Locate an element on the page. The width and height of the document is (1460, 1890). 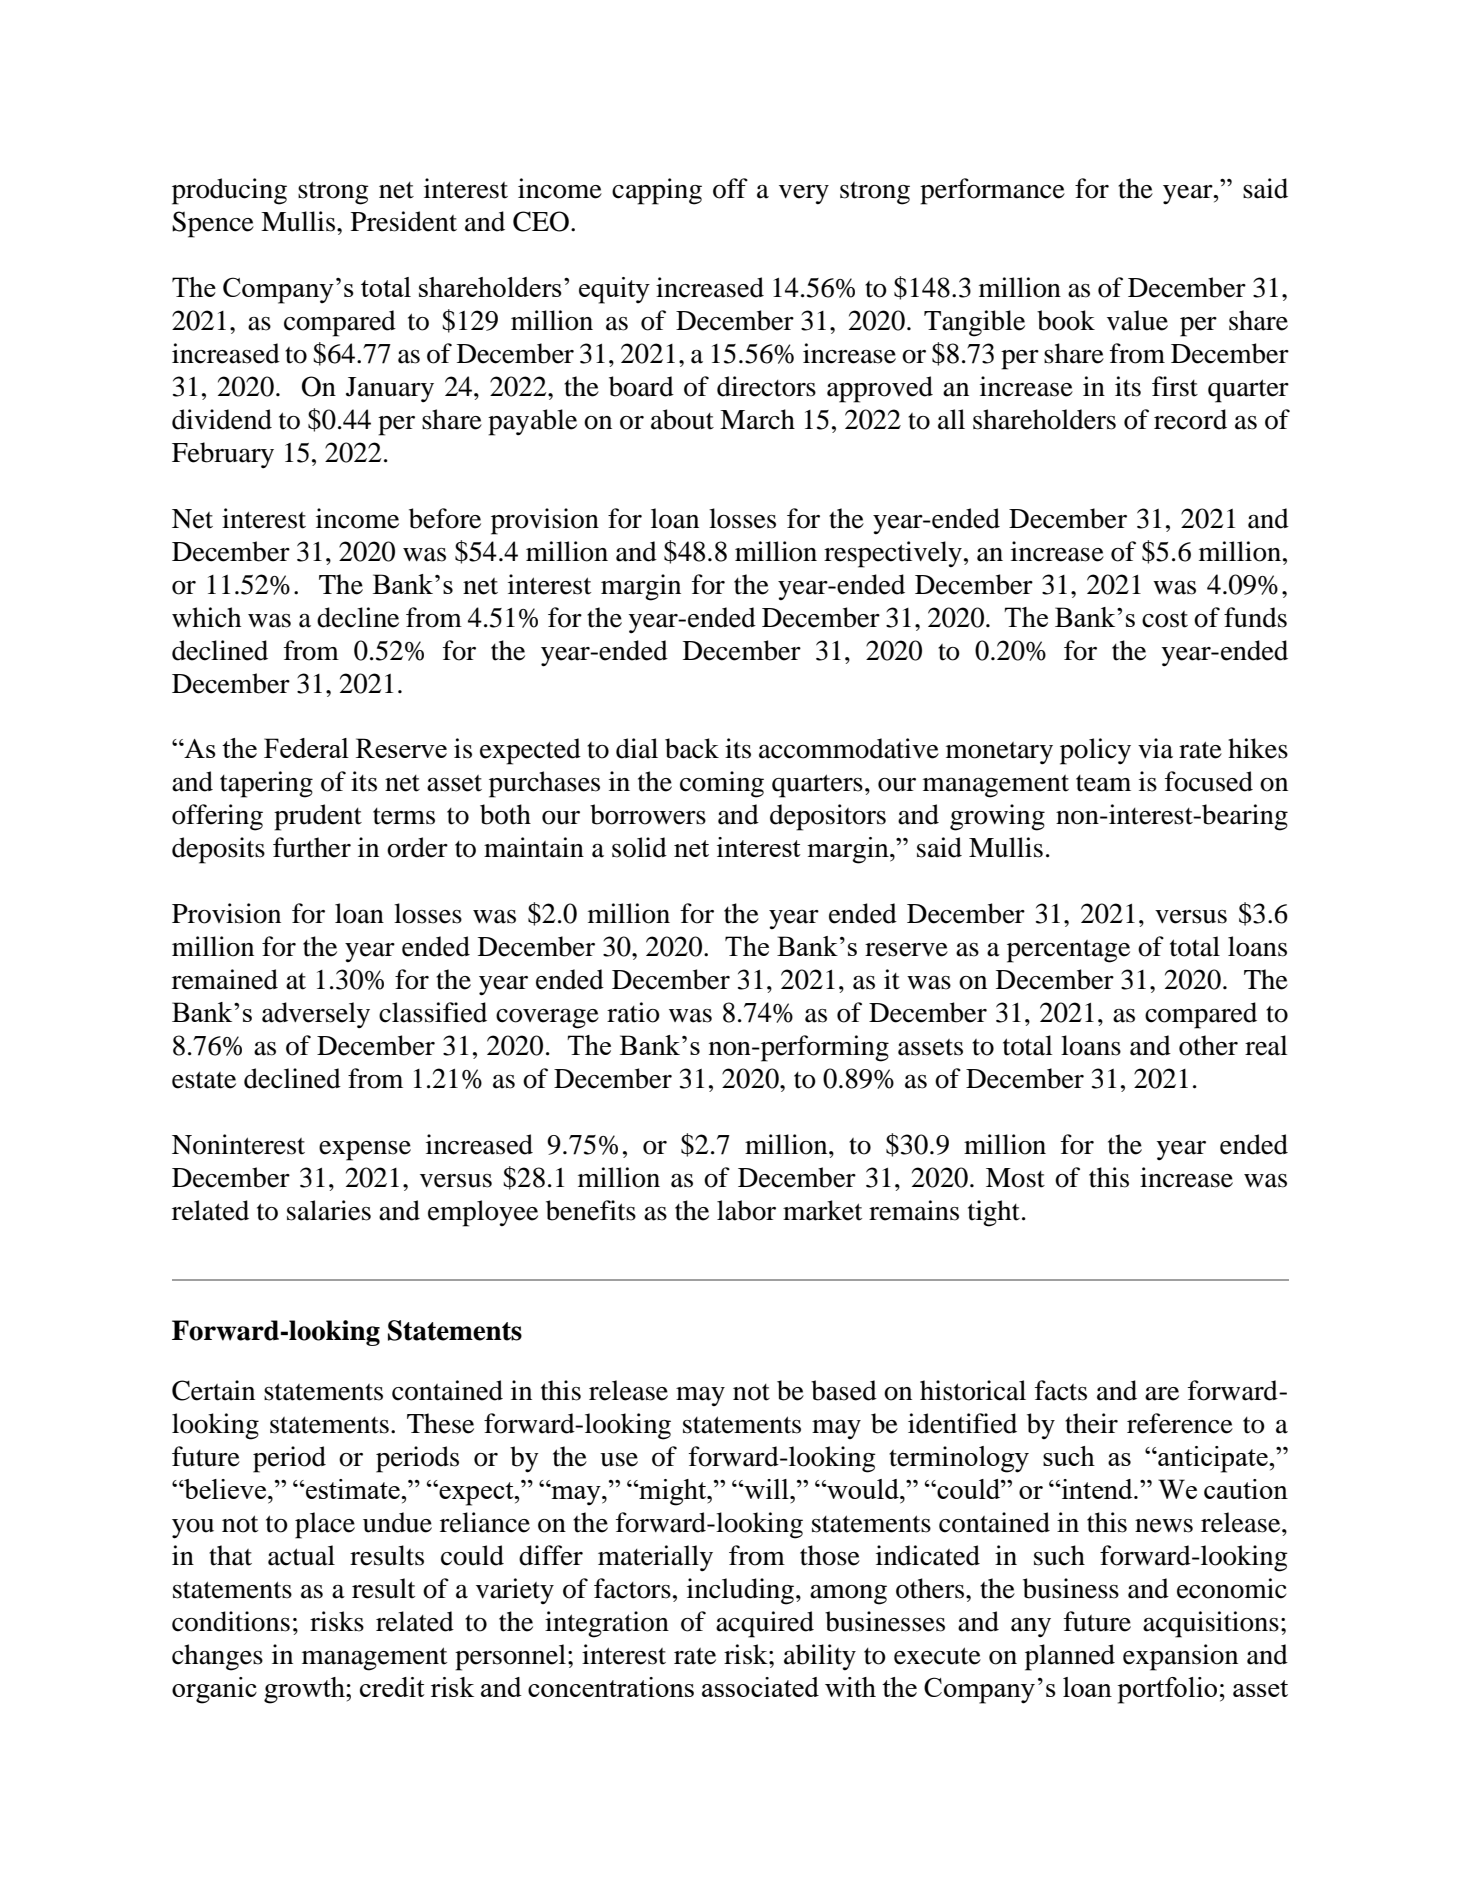
very is located at coordinates (804, 194).
